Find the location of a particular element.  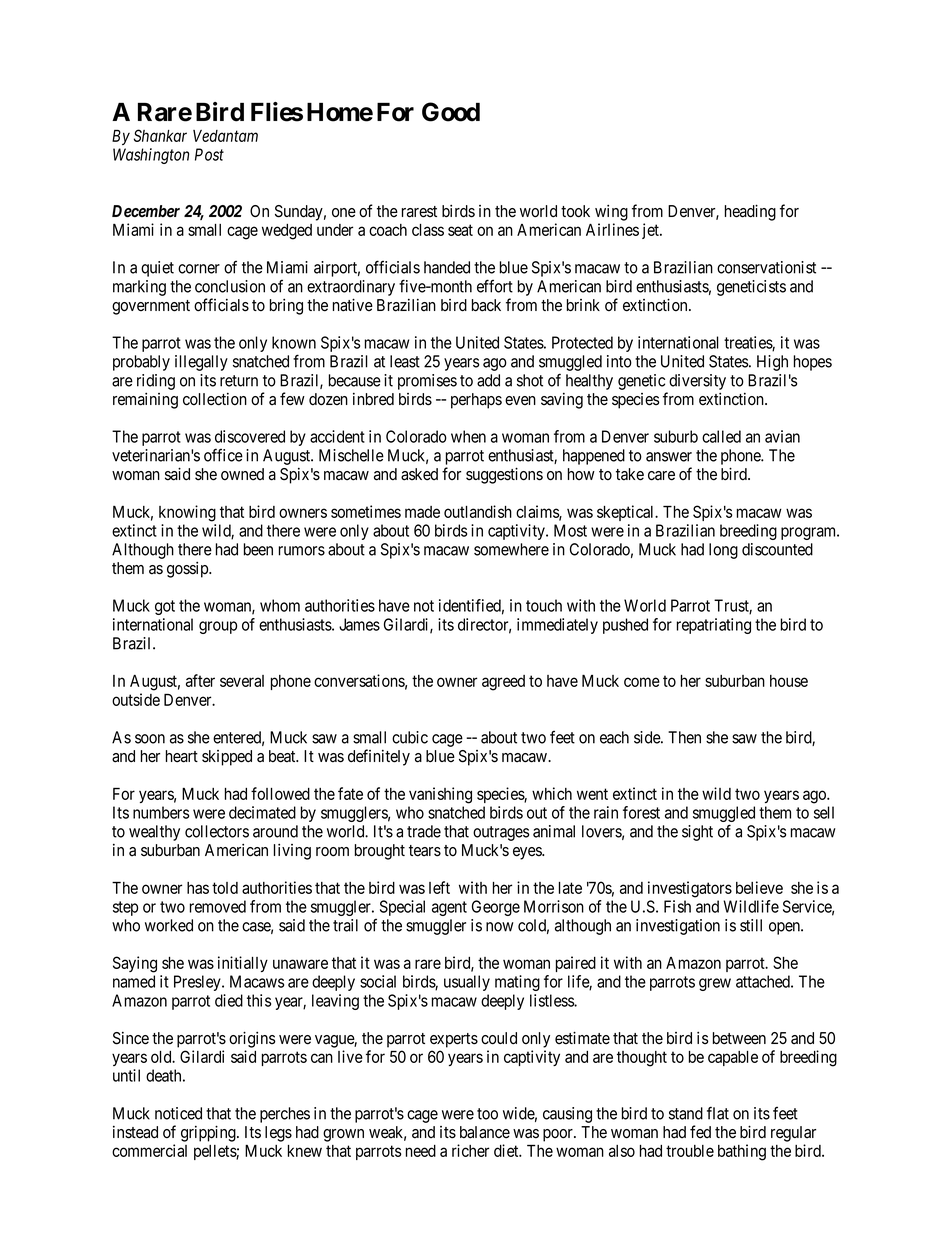

Good is located at coordinates (451, 112).
